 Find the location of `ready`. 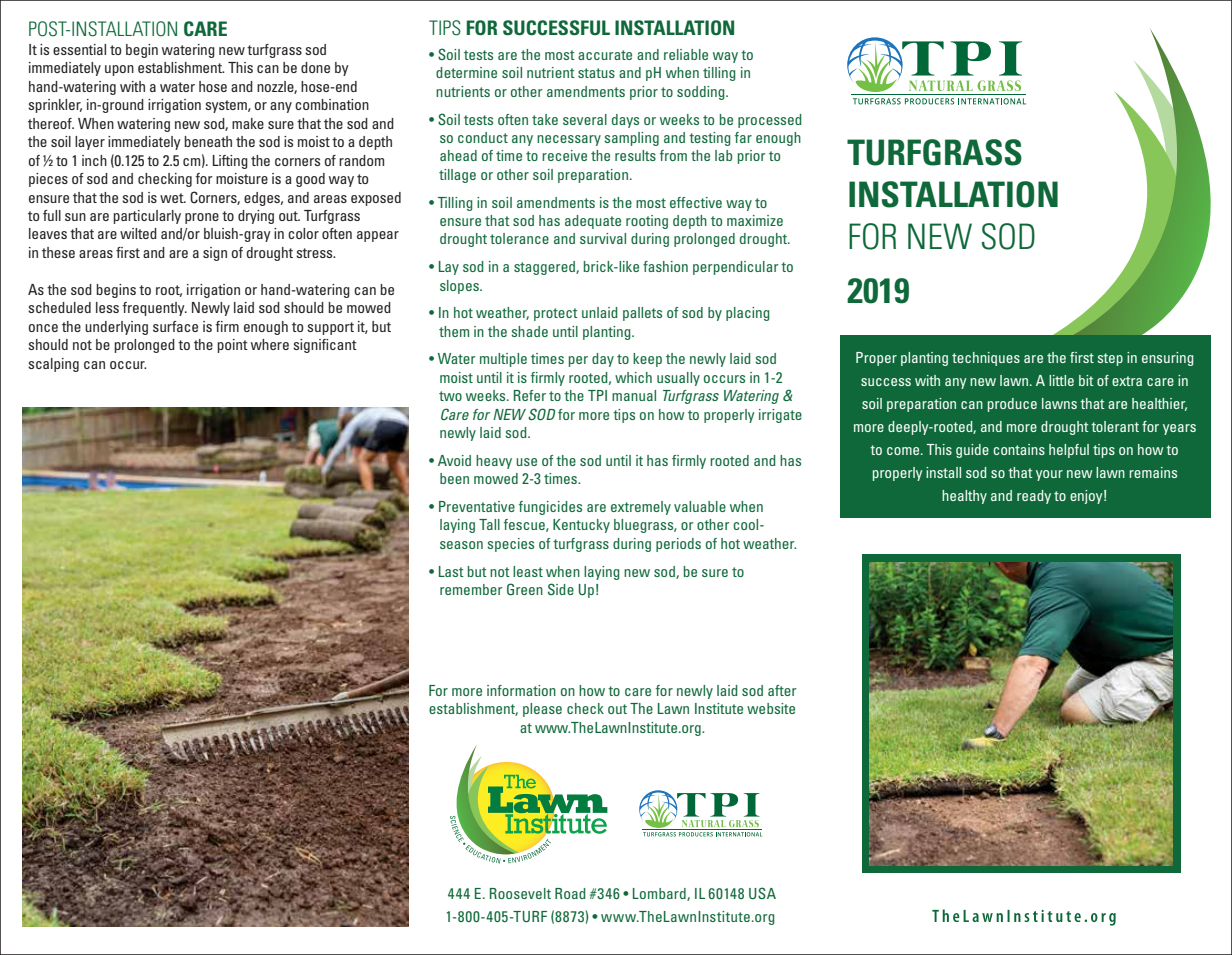

ready is located at coordinates (1034, 497).
